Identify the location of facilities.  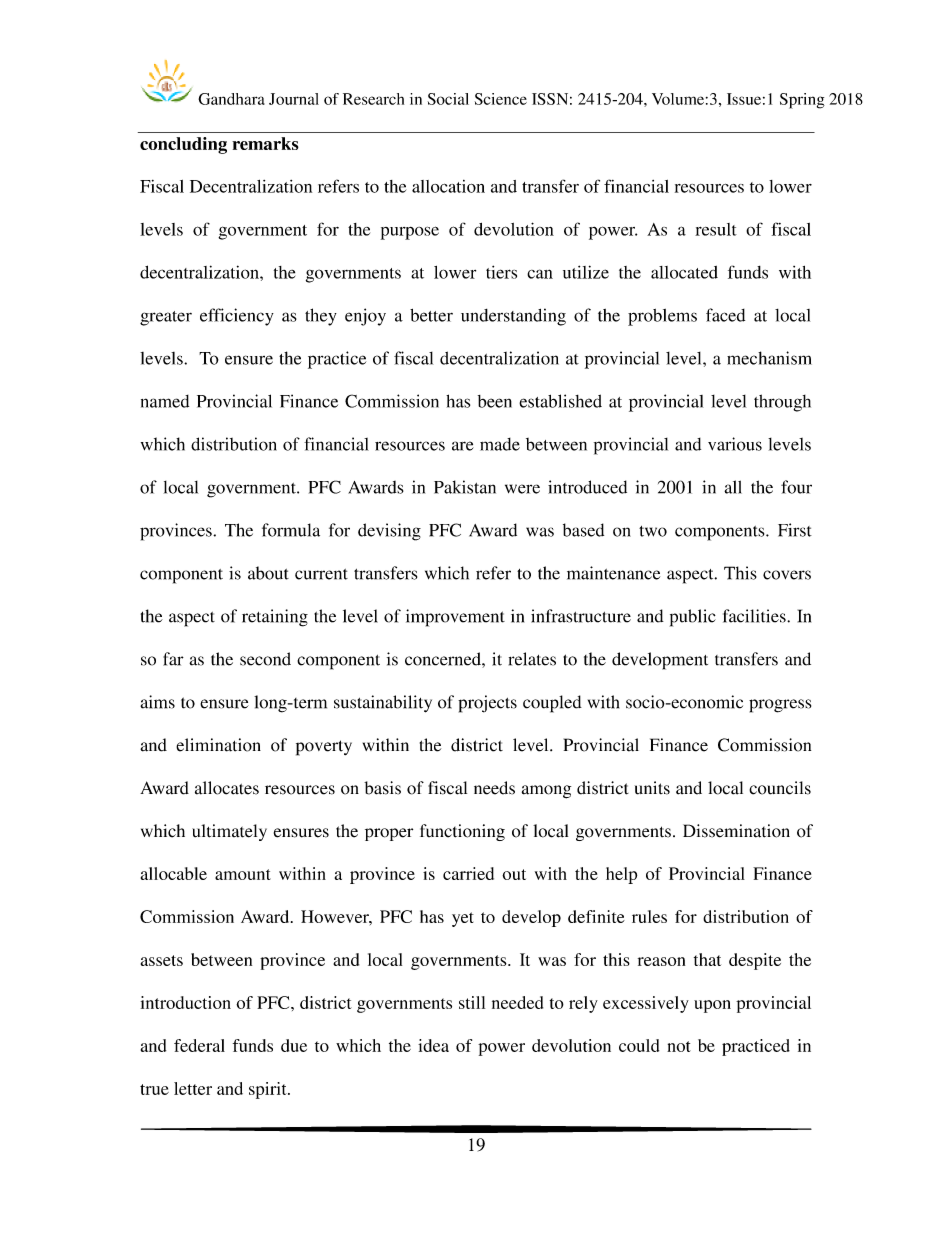
(755, 616).
